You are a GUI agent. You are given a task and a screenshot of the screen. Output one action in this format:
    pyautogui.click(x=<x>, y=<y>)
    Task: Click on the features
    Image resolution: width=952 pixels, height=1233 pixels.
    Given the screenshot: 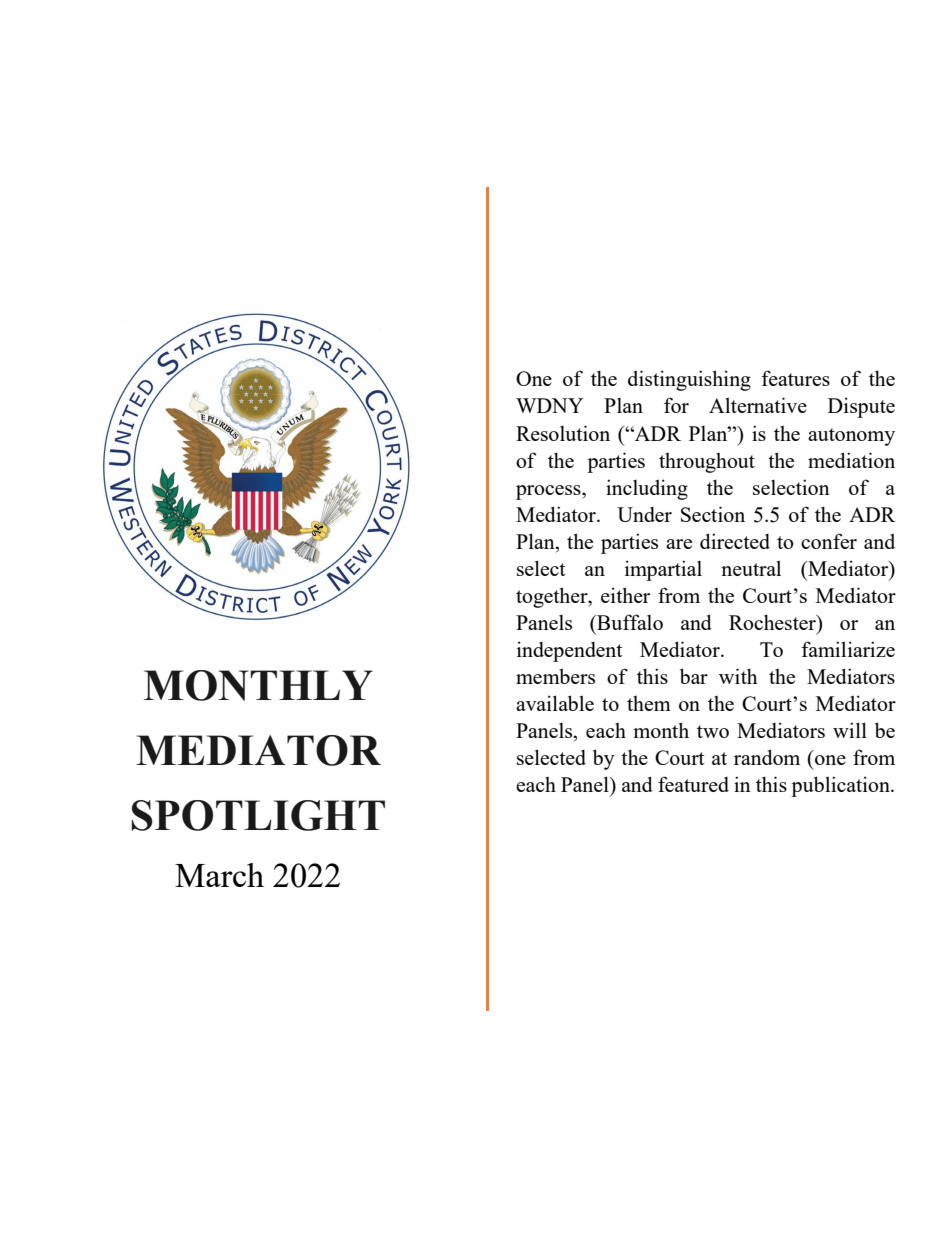 What is the action you would take?
    pyautogui.click(x=795, y=378)
